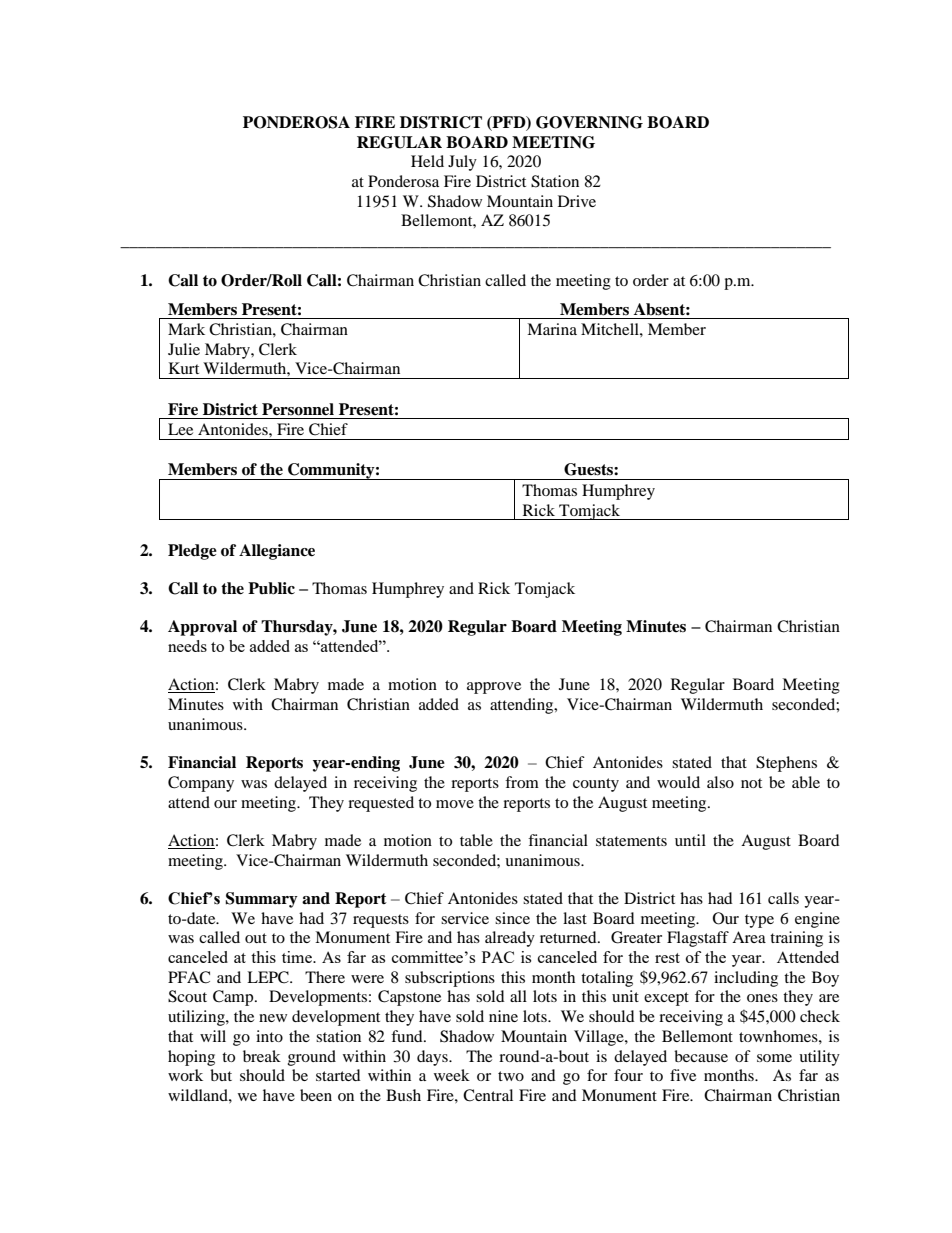 This page has width=952, height=1233. Describe the element at coordinates (494, 688) in the page. I see `approve` at that location.
